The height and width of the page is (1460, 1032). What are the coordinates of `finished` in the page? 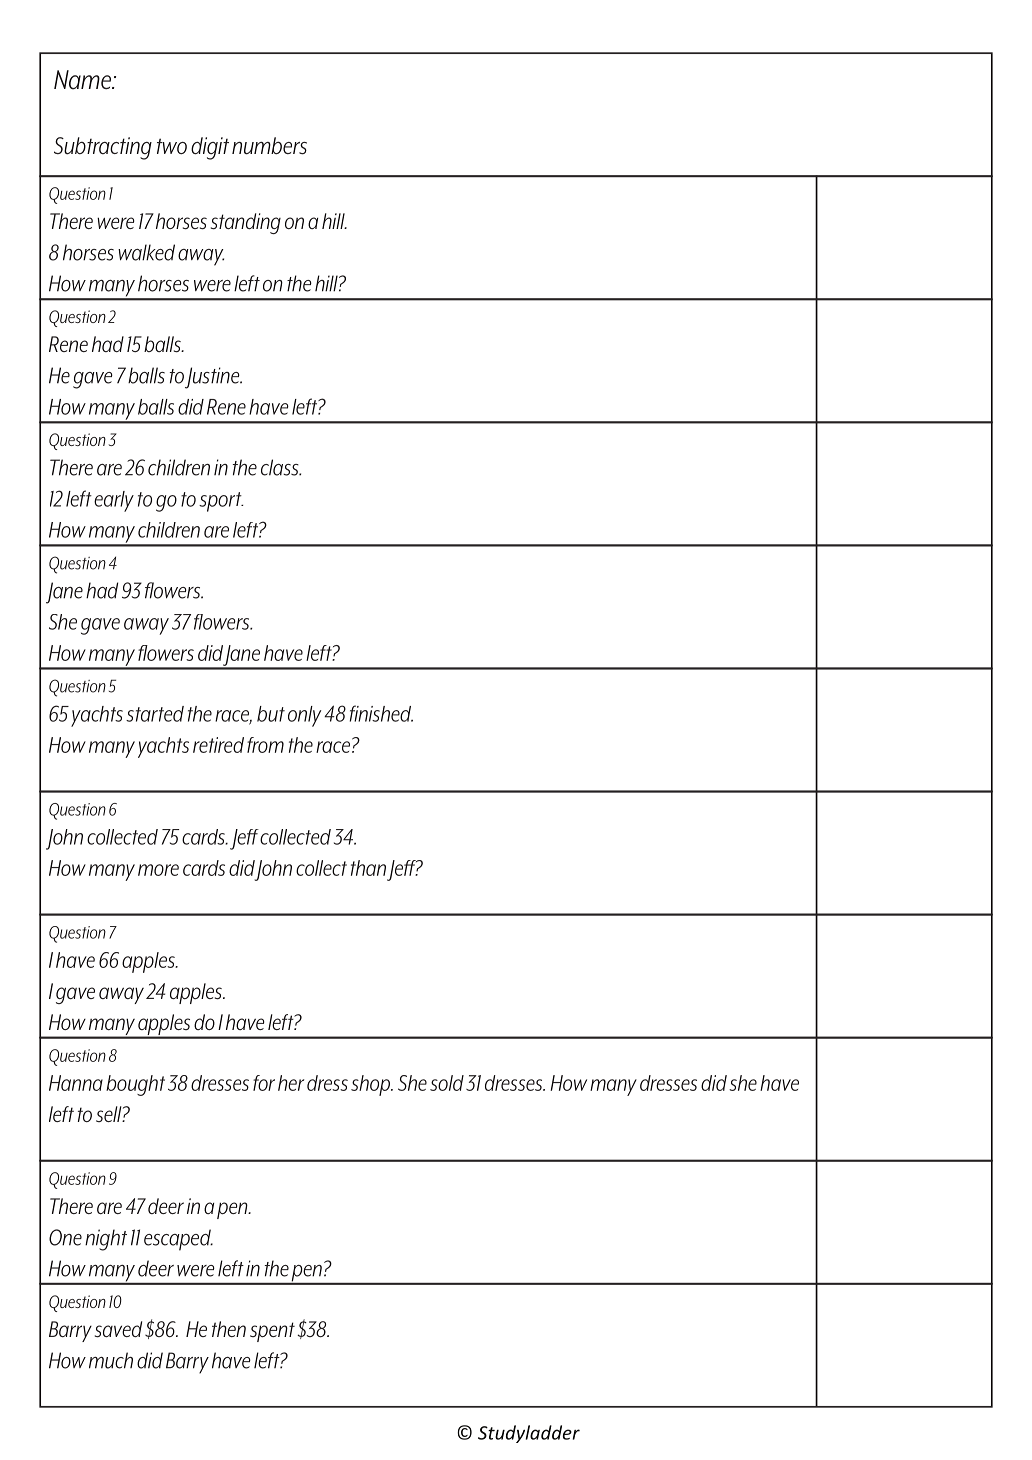 It's located at (381, 713).
